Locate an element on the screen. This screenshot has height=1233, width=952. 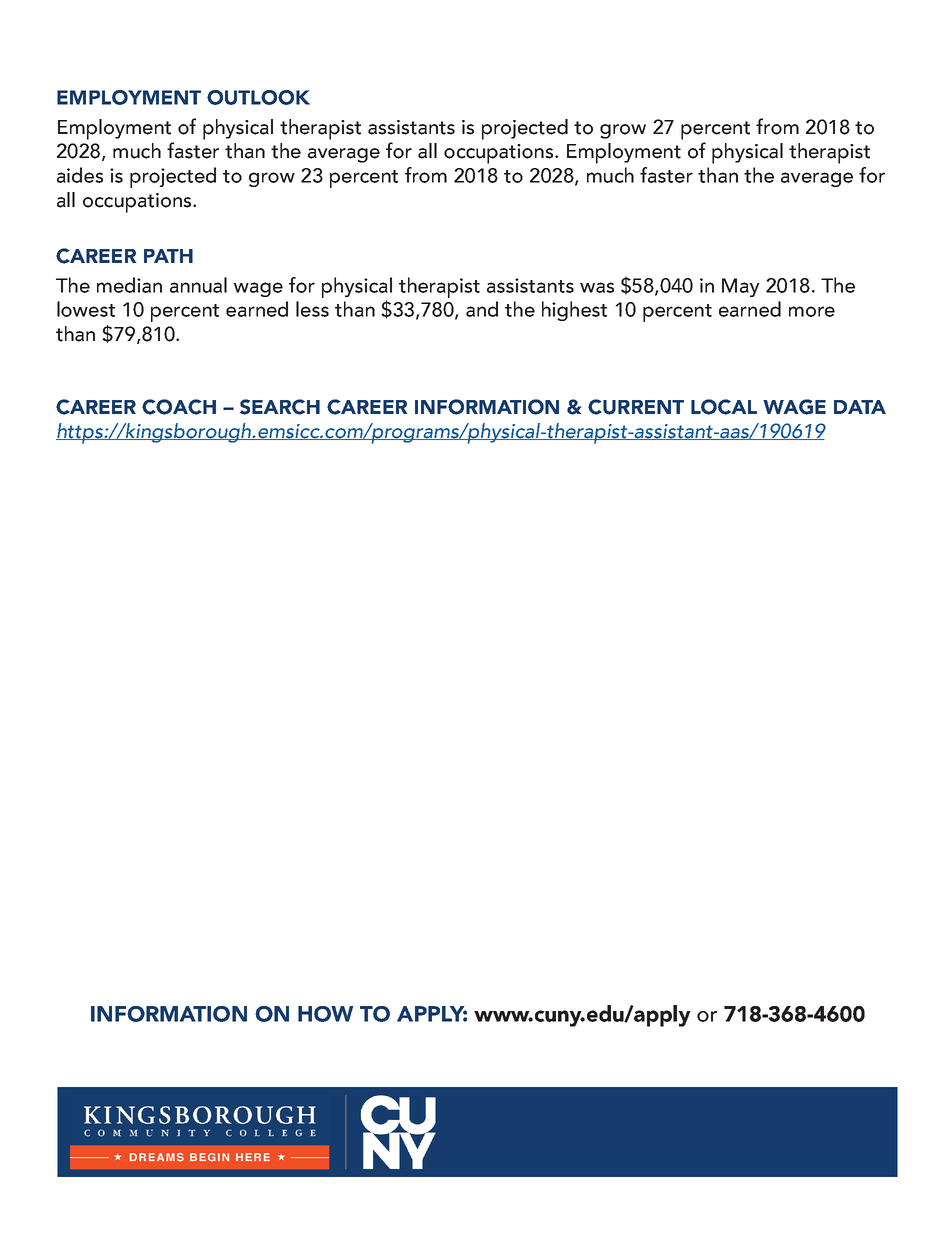
CURRENT is located at coordinates (636, 407).
